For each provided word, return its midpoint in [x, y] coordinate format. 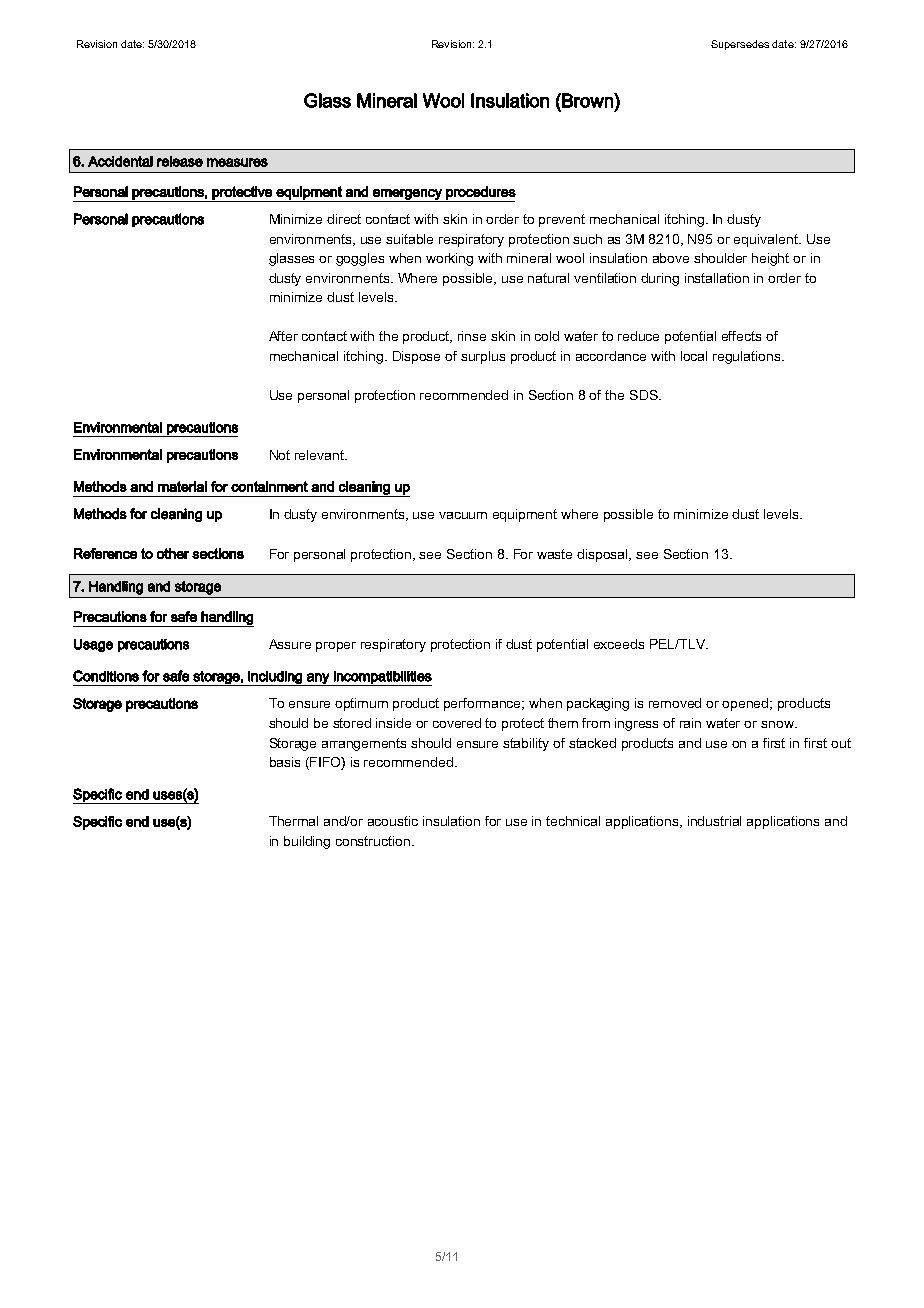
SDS [645, 395]
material [182, 486]
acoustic [393, 821]
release [180, 161]
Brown [587, 100]
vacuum [463, 515]
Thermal [293, 821]
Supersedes [740, 45]
